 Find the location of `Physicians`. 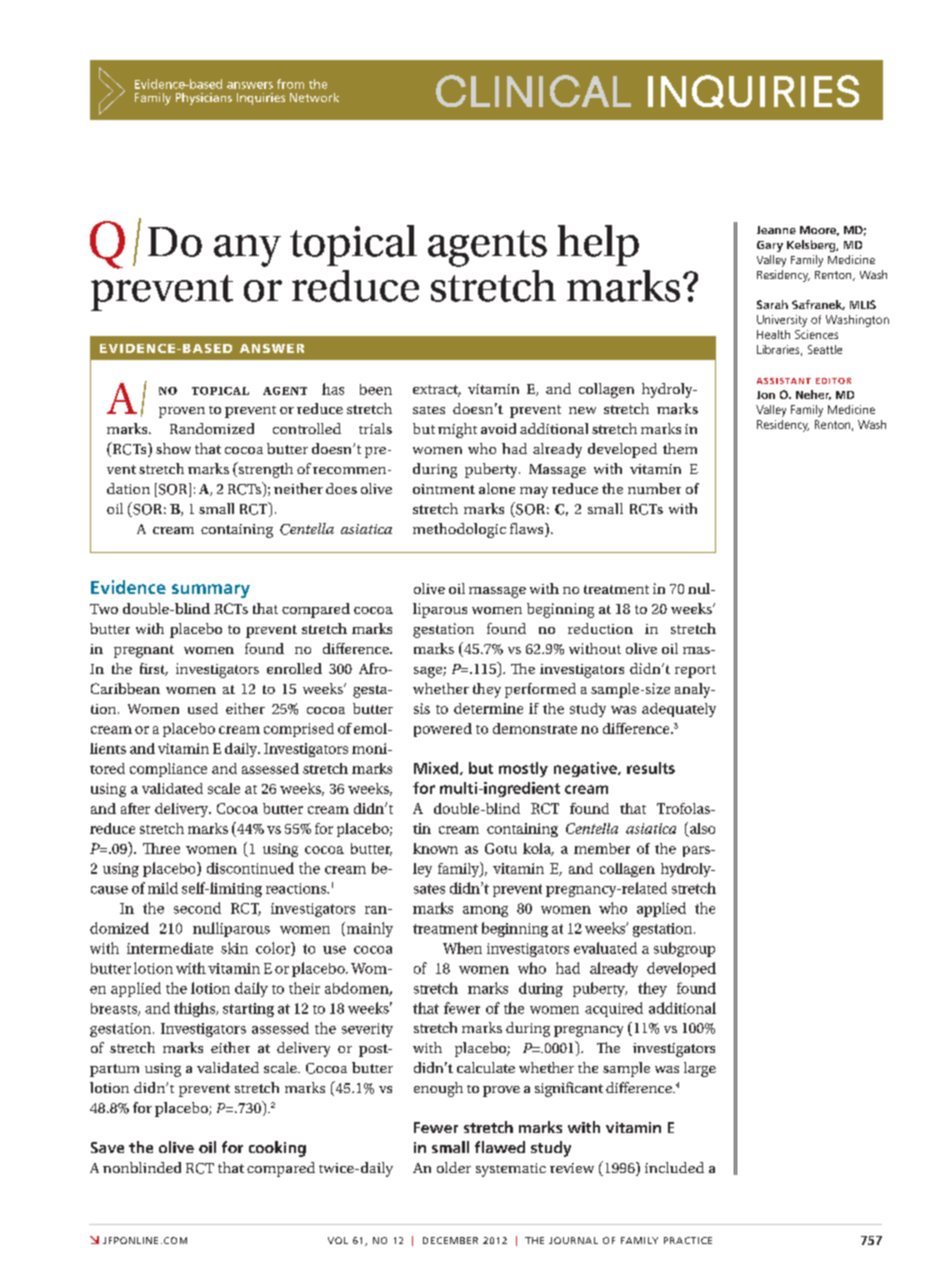

Physicians is located at coordinates (204, 99).
